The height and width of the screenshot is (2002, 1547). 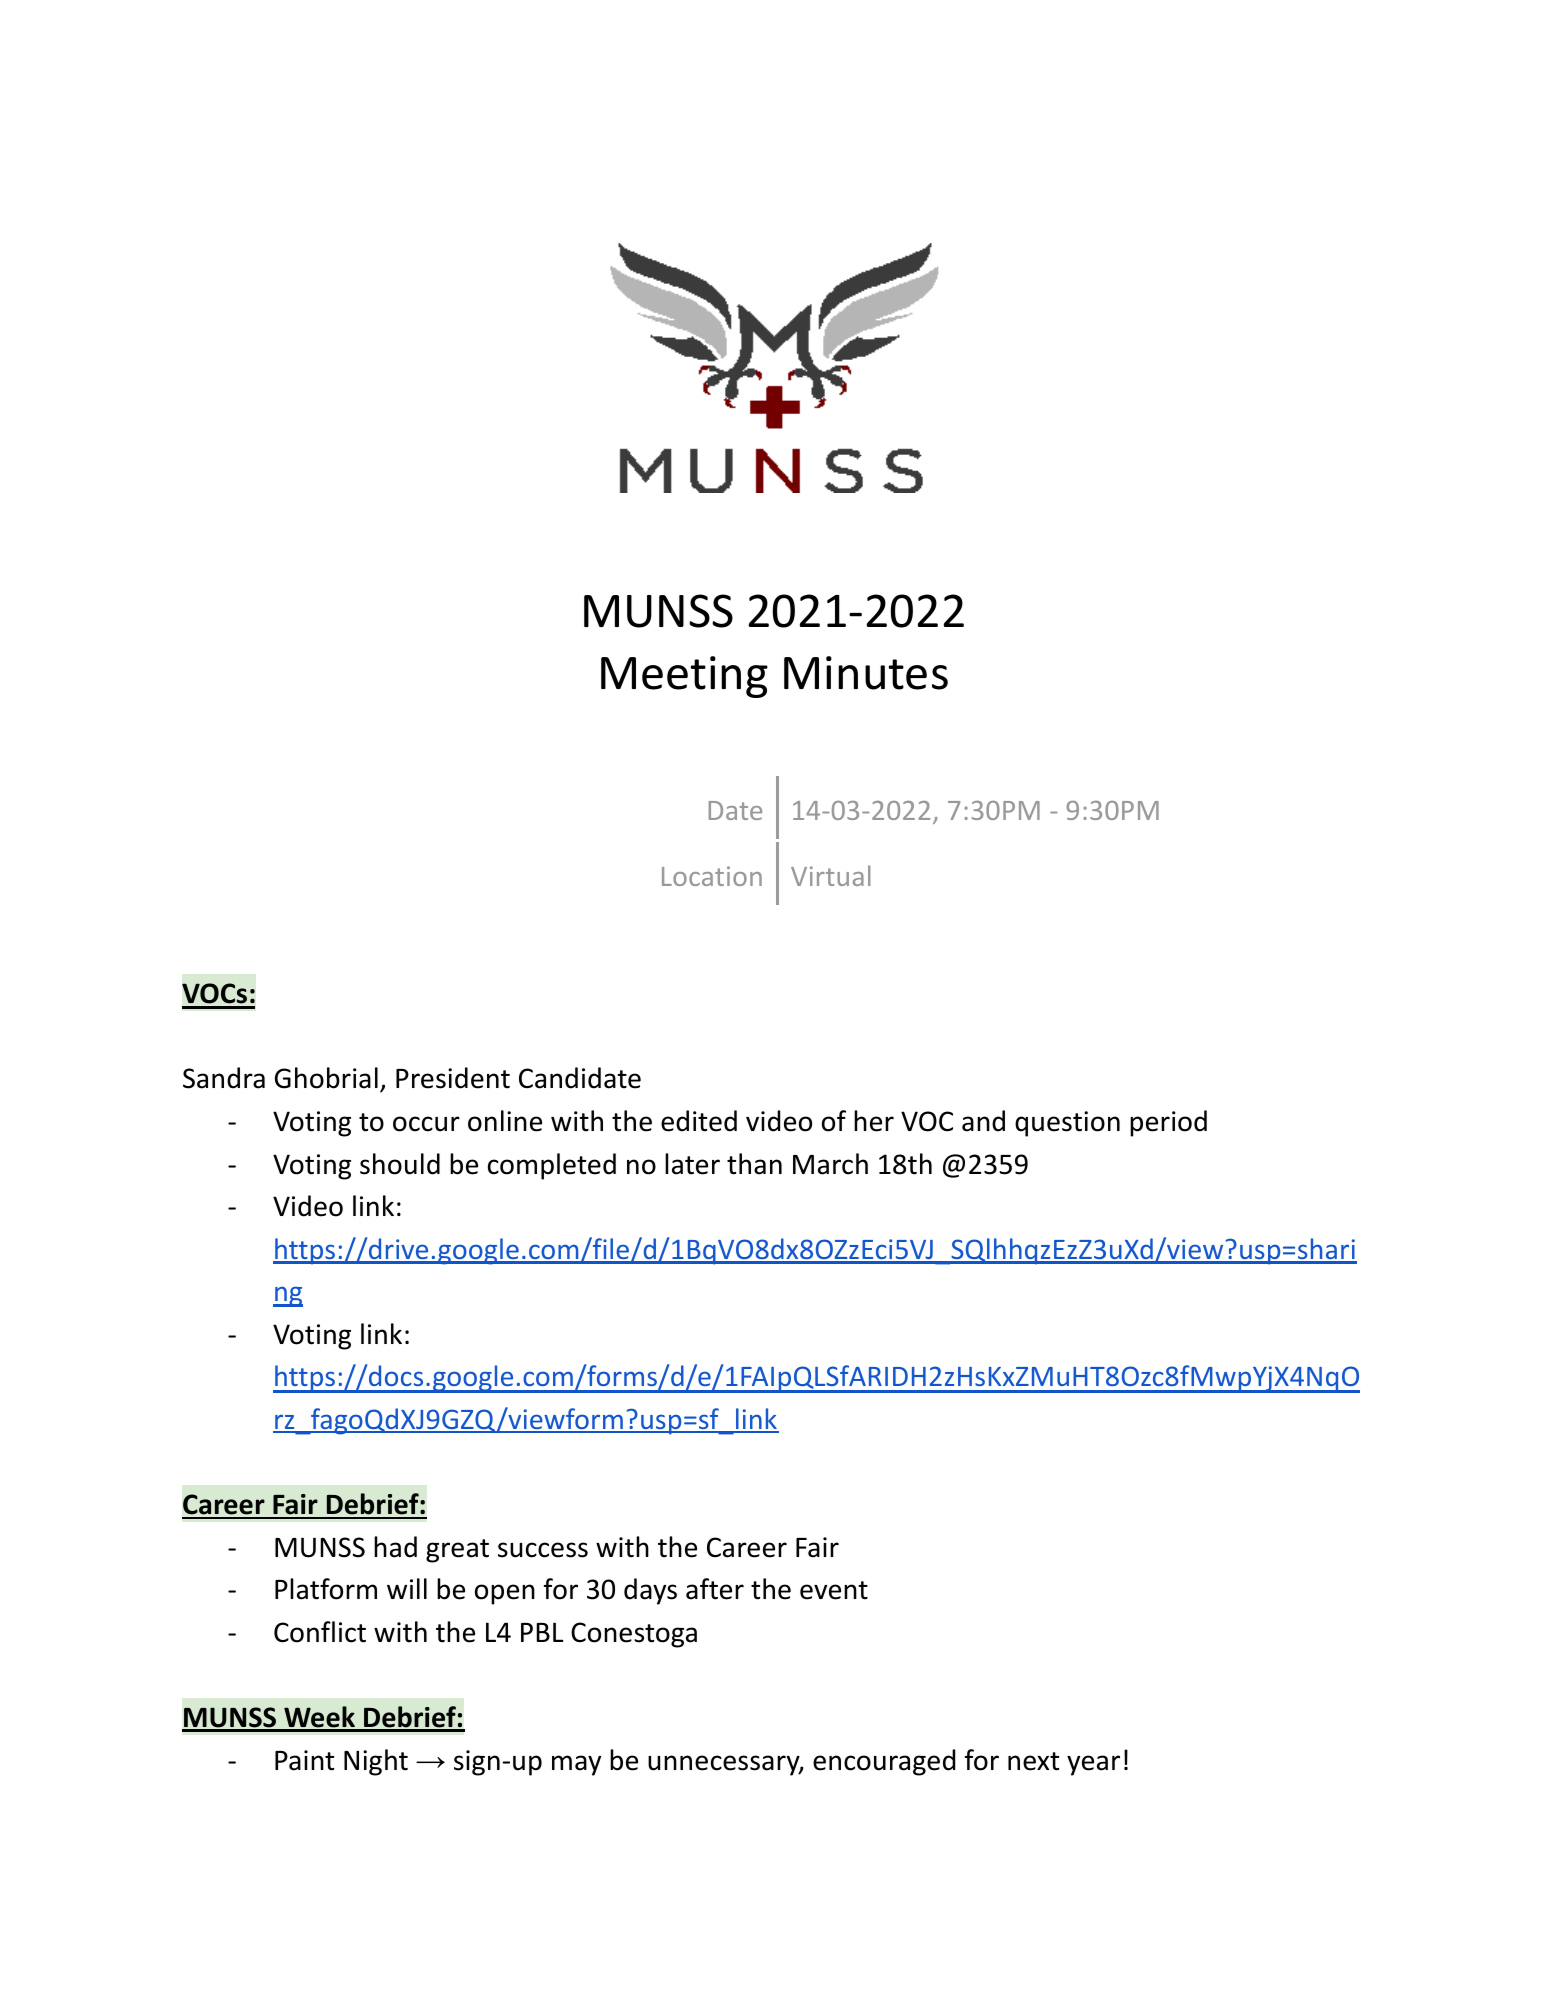 What do you see at coordinates (684, 677) in the screenshot?
I see `Meeting` at bounding box center [684, 677].
